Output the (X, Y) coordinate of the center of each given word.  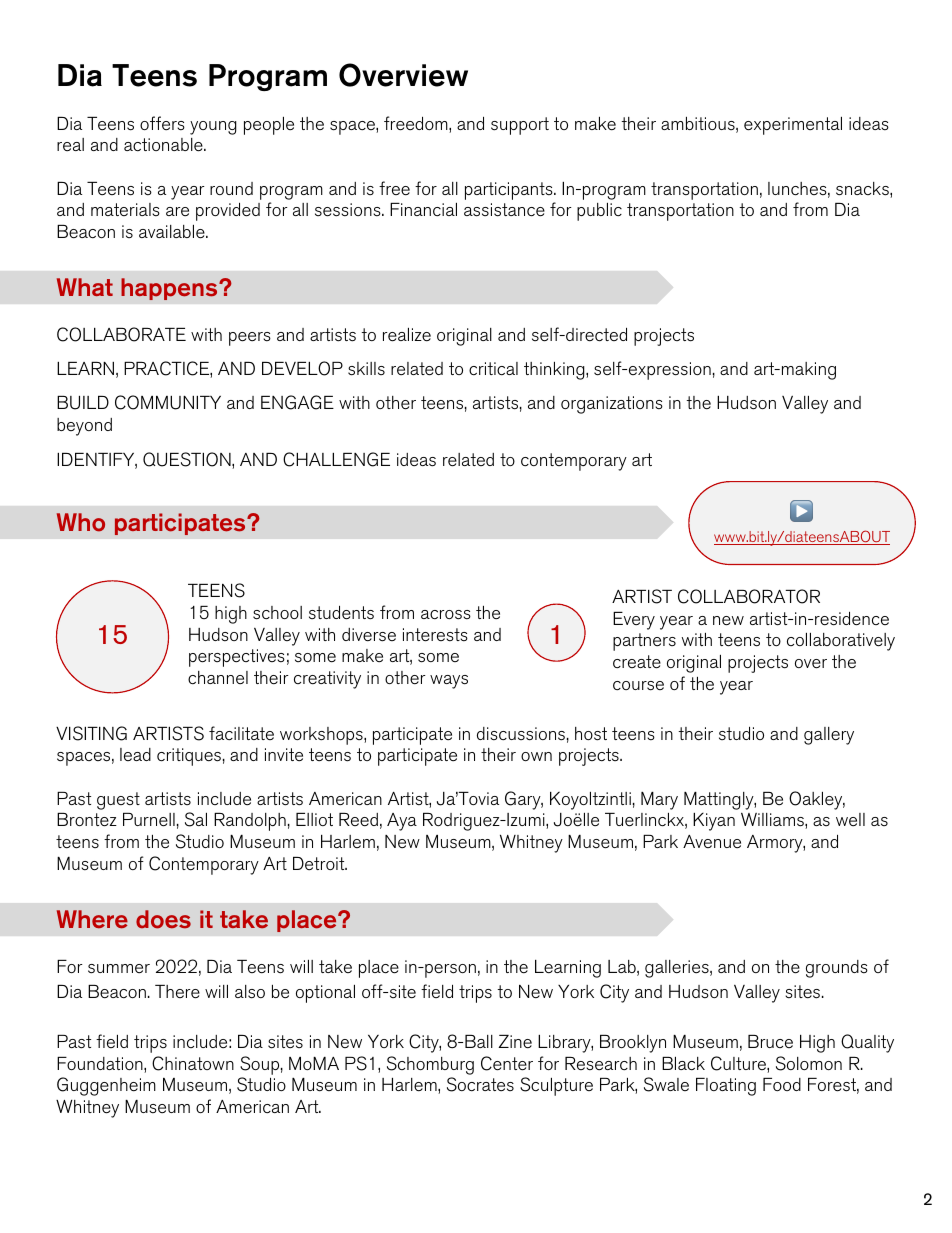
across (446, 615)
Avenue (712, 841)
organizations (612, 405)
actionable (164, 145)
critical (493, 368)
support (520, 126)
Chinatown (193, 1063)
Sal (196, 819)
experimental (793, 126)
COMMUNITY (168, 402)
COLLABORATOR (749, 596)
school (277, 613)
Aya (402, 822)
